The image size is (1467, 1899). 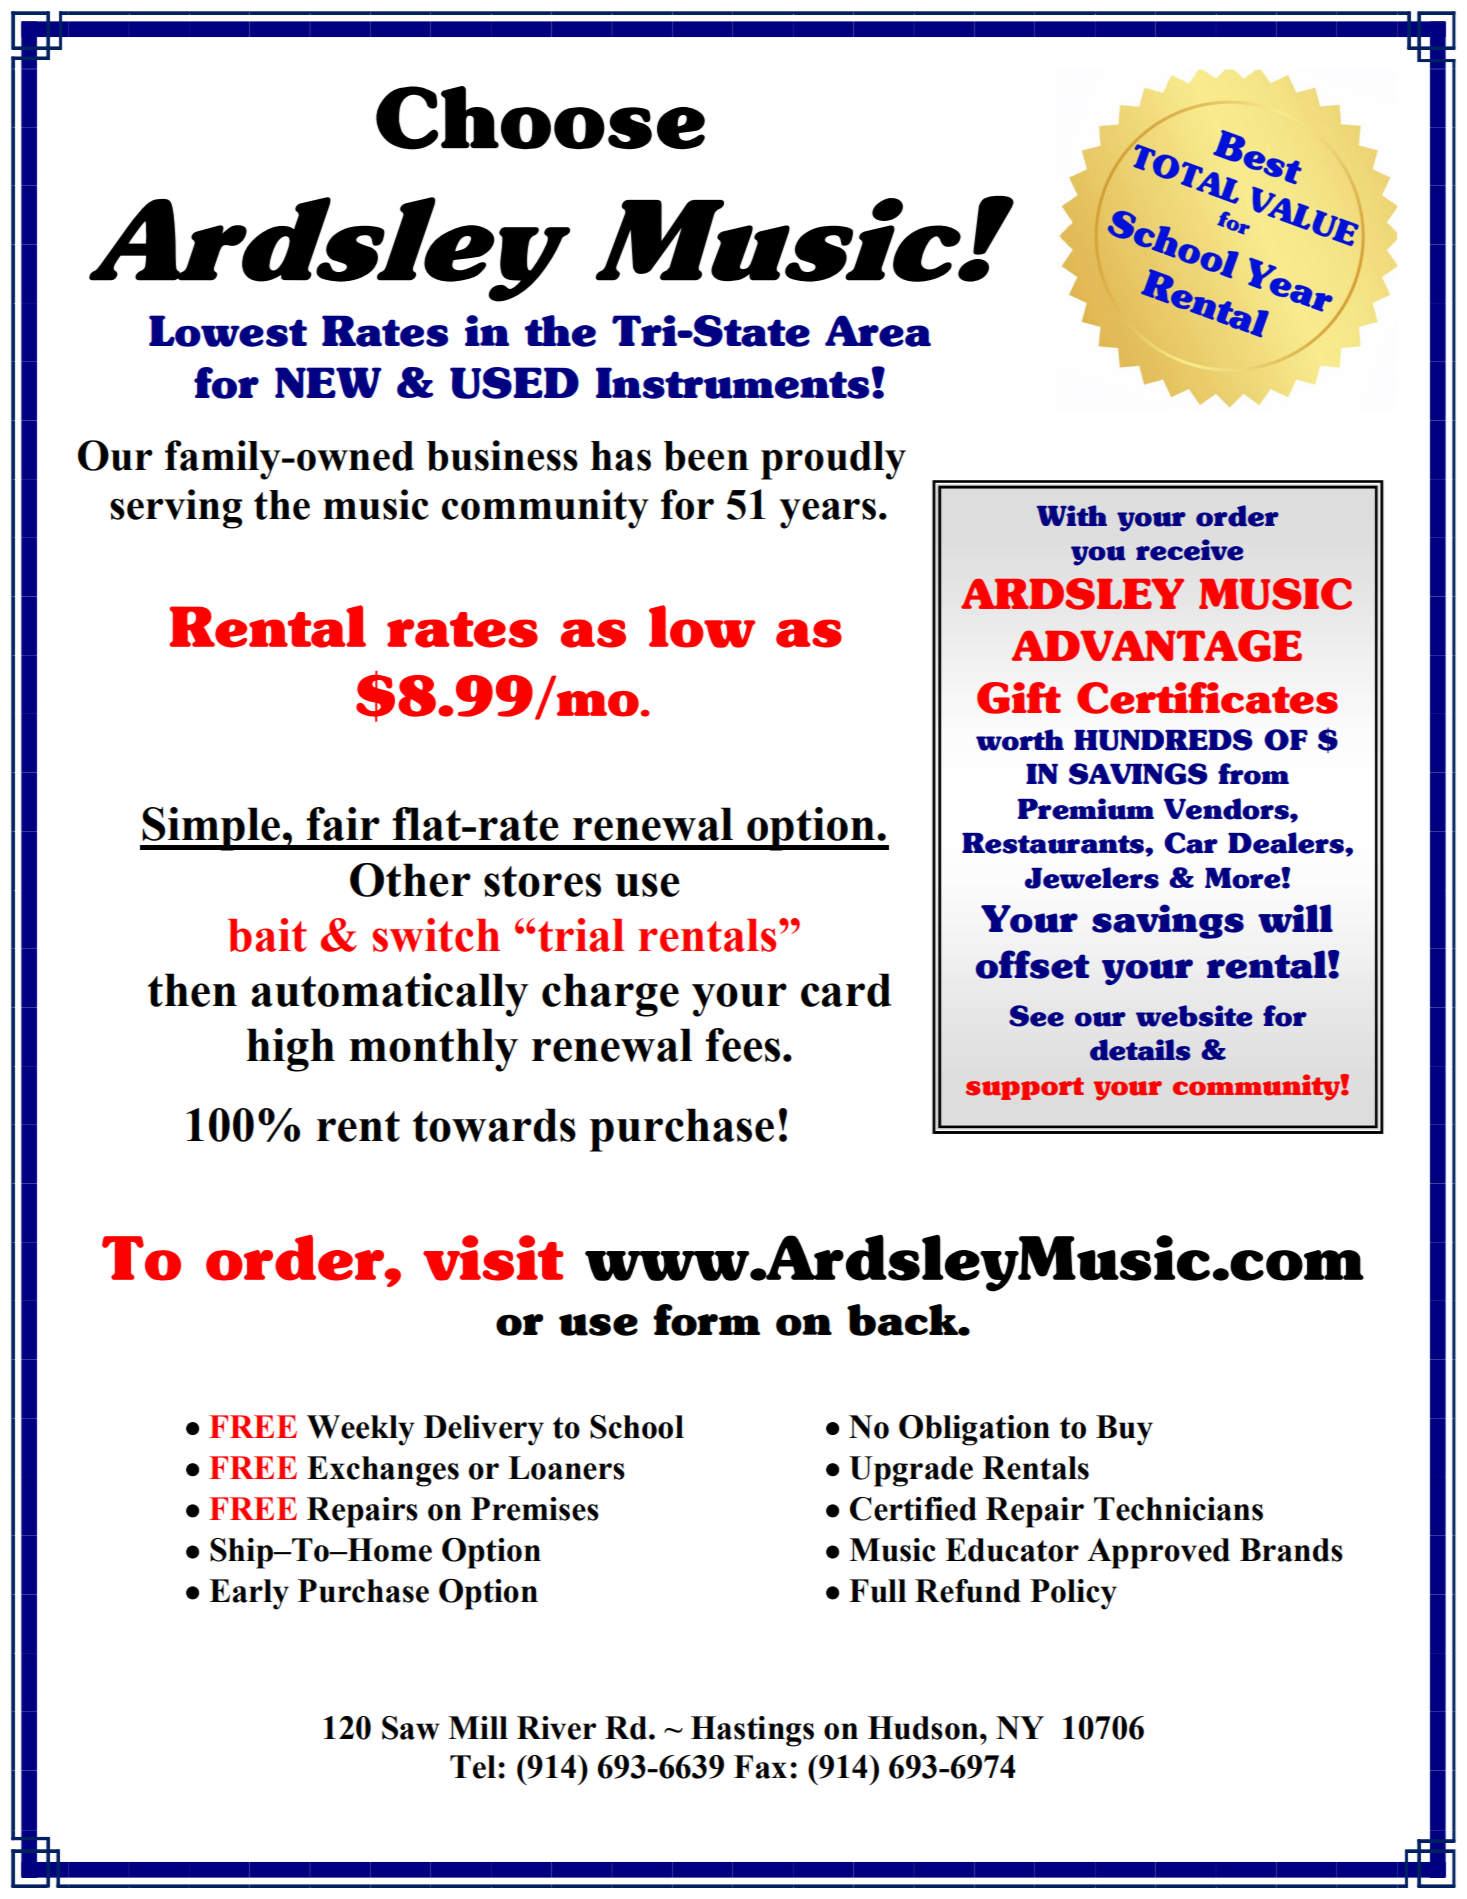 I want to click on card, so click(x=846, y=990).
